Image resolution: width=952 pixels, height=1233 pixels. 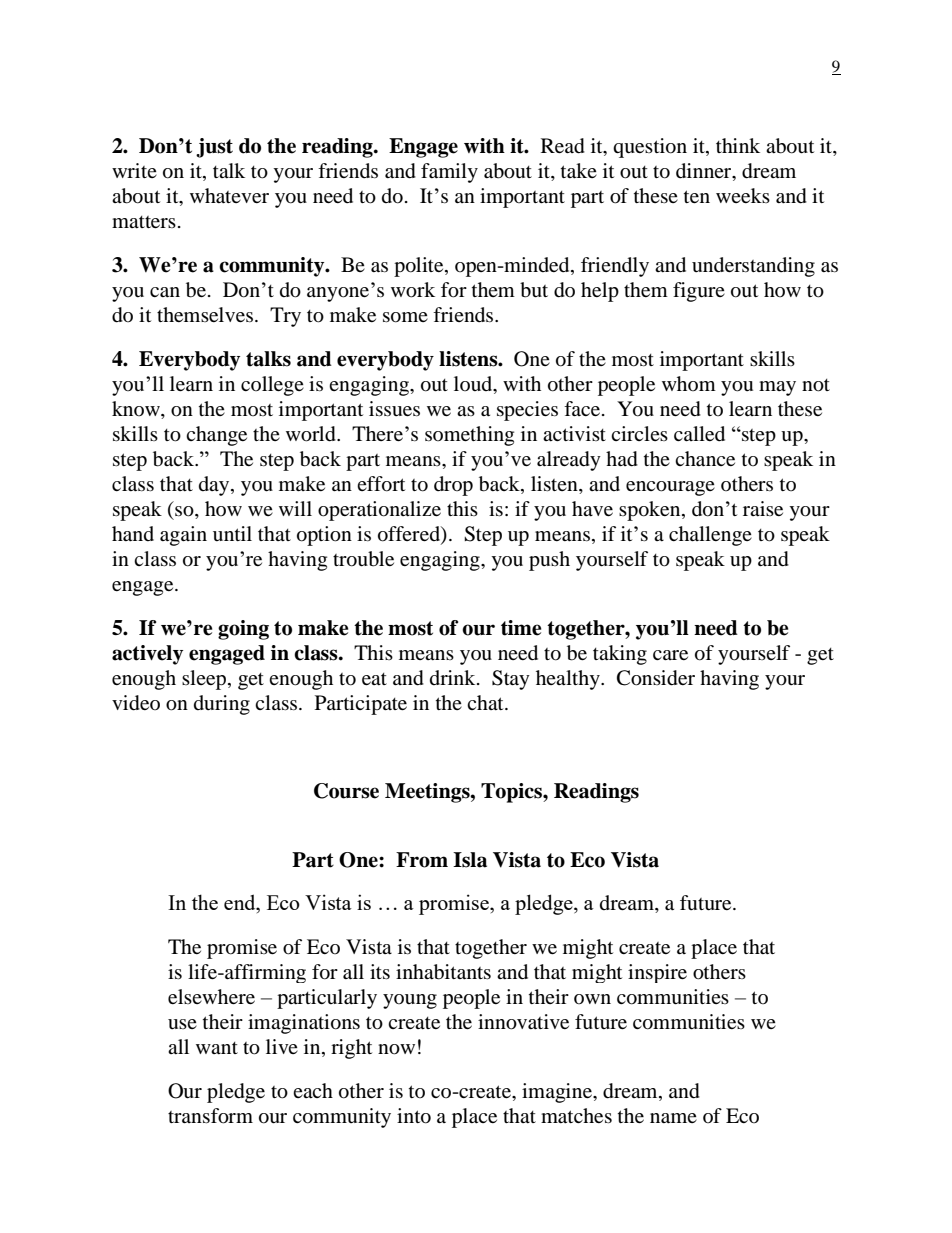 I want to click on family, so click(x=449, y=173).
